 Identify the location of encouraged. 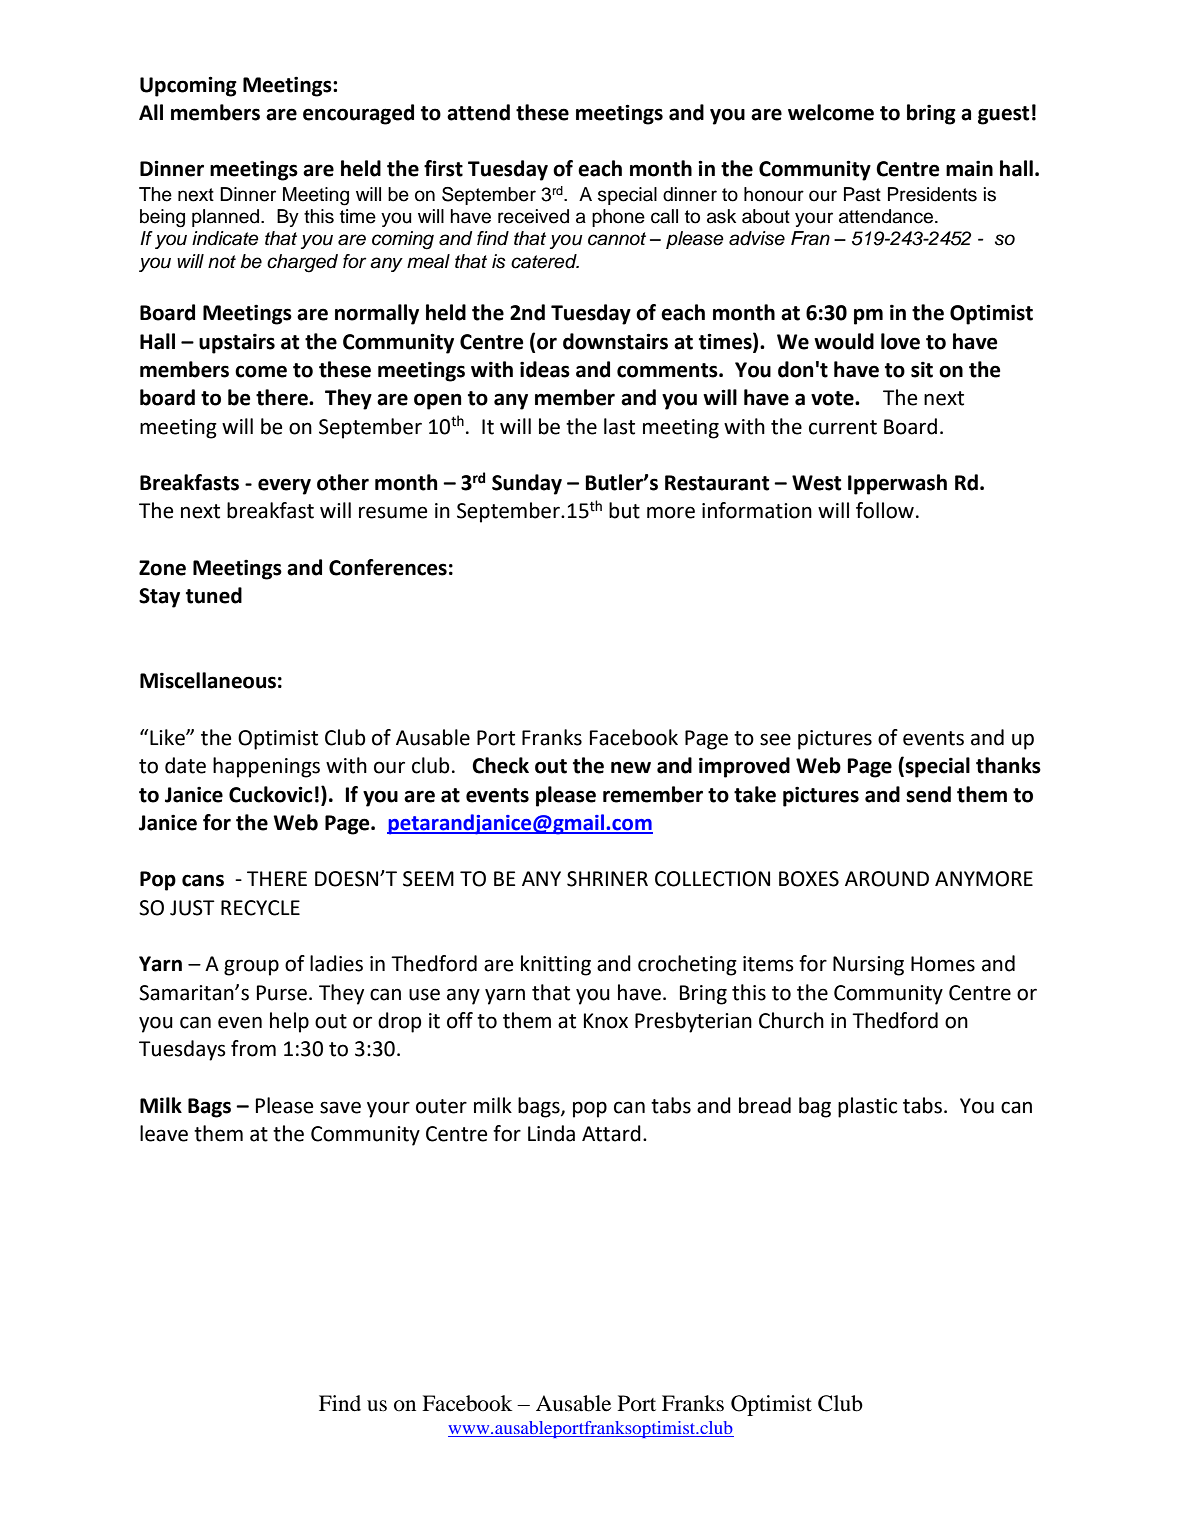
(358, 114).
